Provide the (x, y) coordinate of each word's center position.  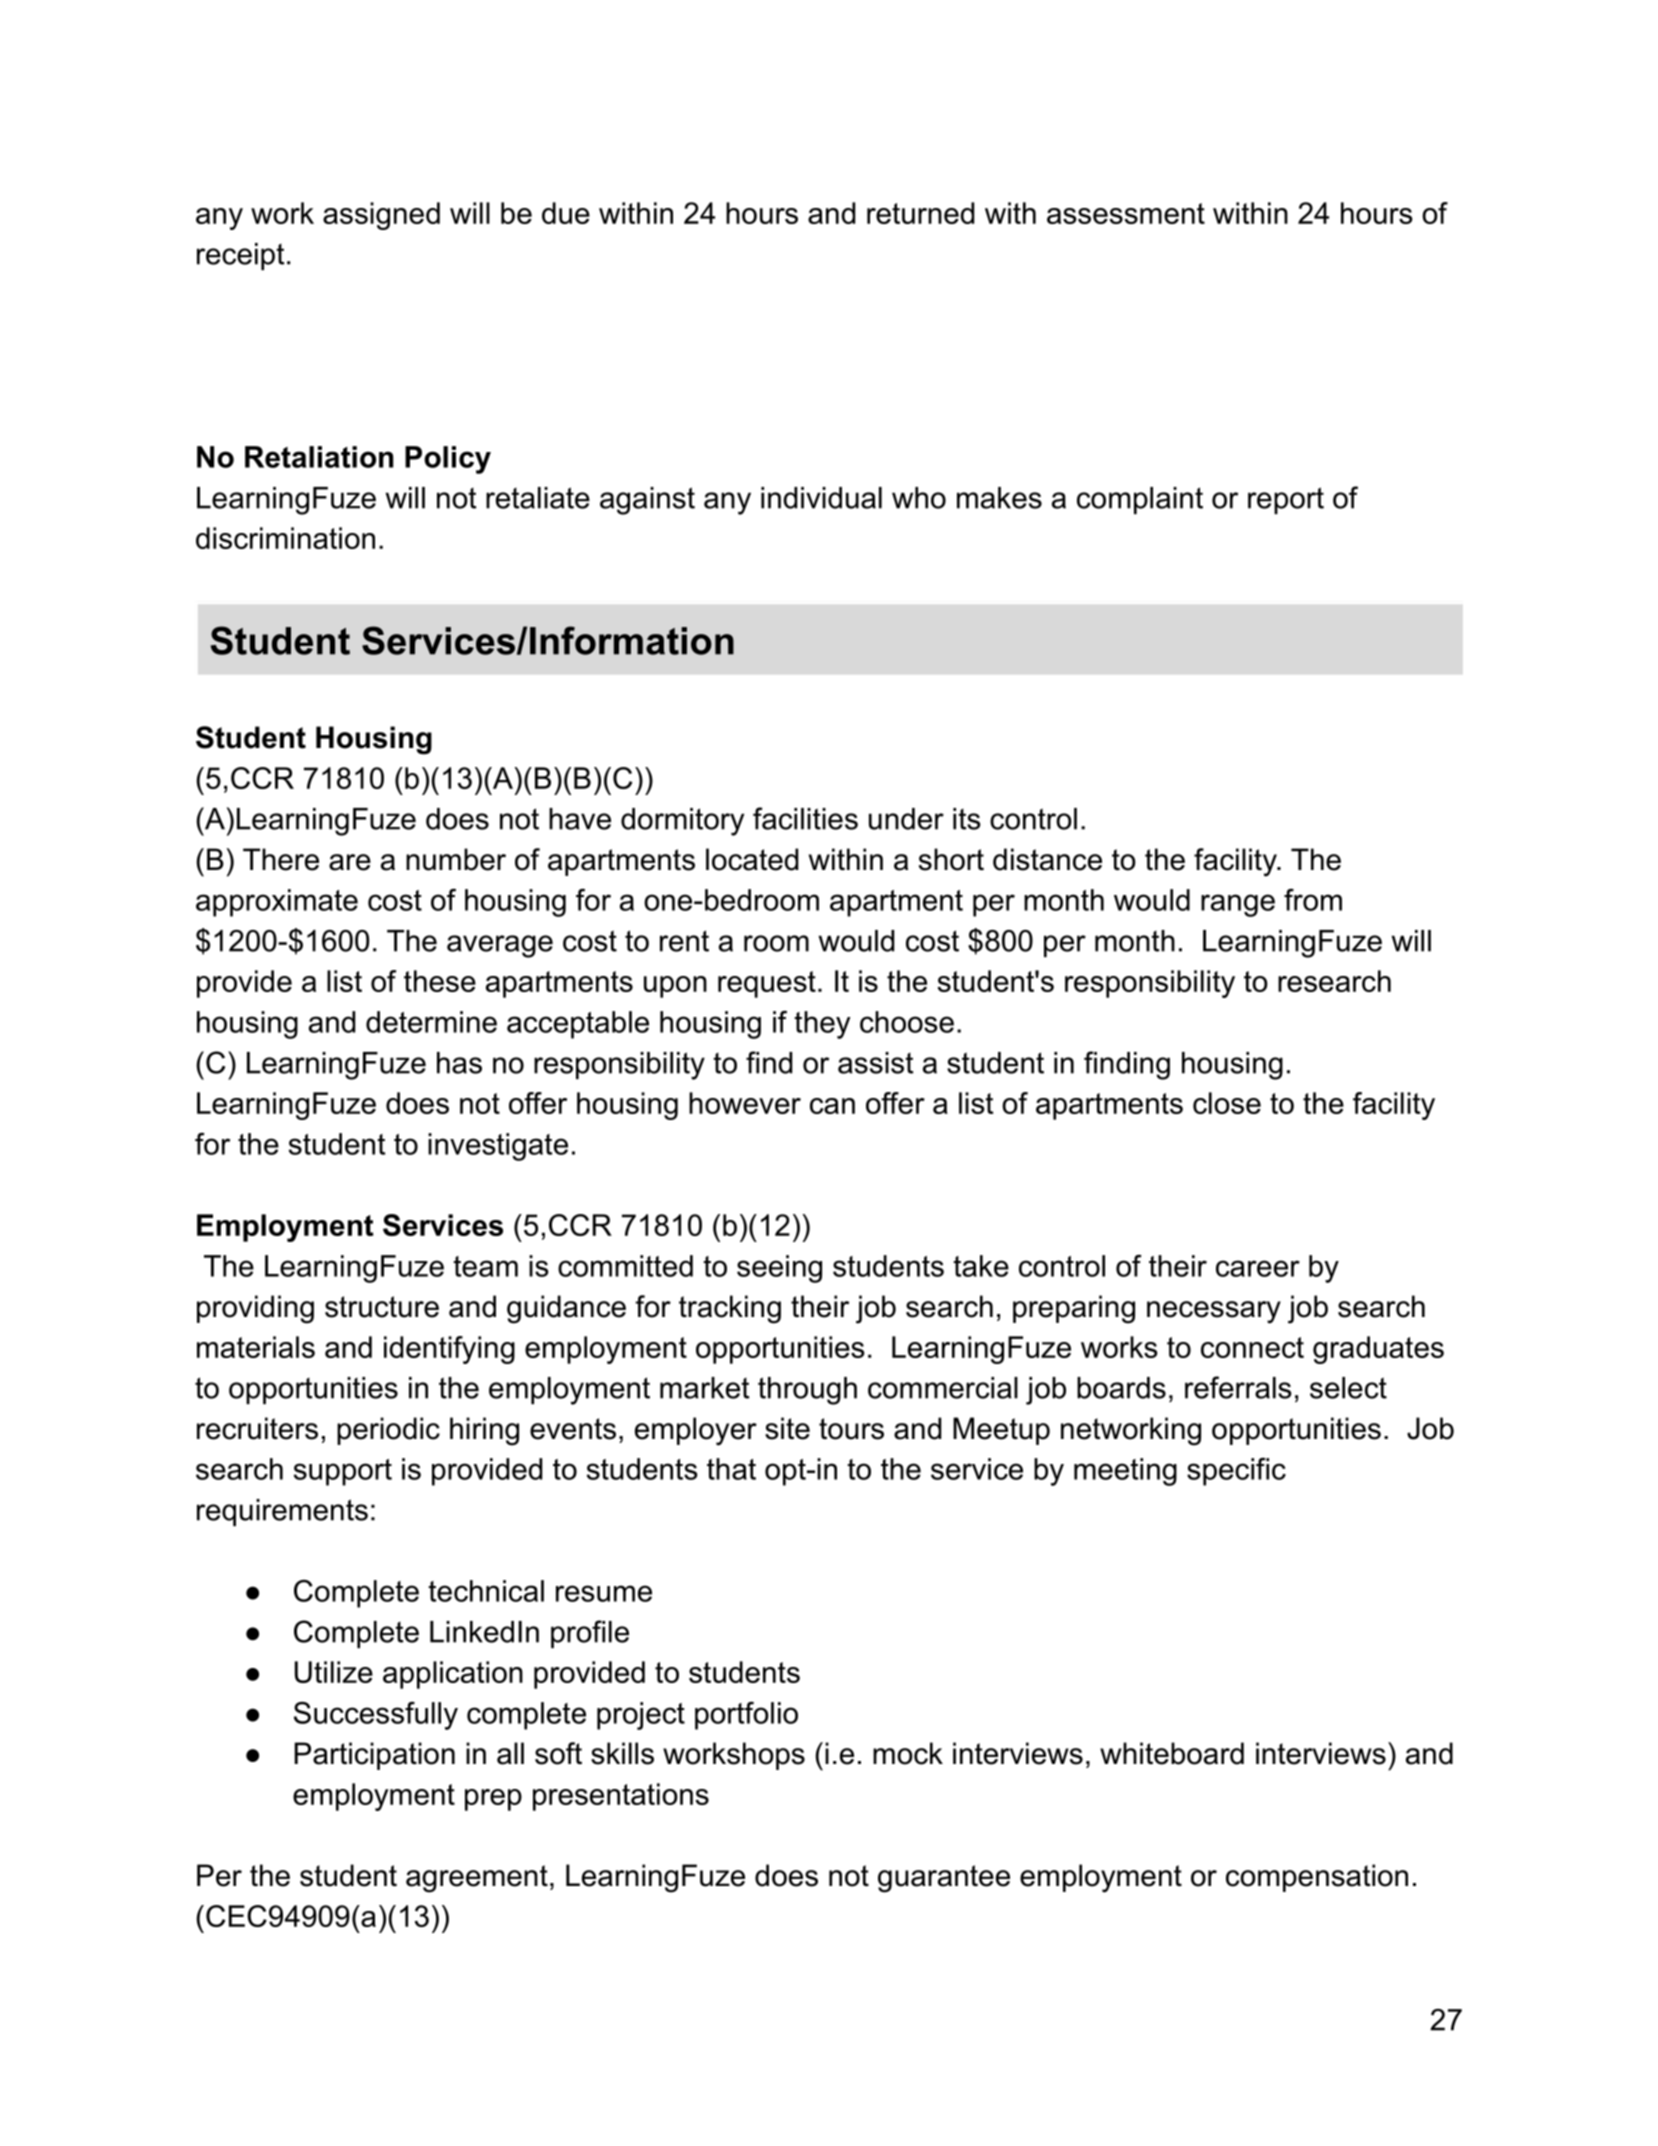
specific (1236, 1472)
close (1227, 1103)
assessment (1126, 213)
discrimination (285, 538)
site (787, 1428)
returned (920, 213)
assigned (381, 216)
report (1286, 500)
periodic (388, 1431)
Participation (374, 1756)
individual (821, 498)
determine (431, 1022)
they (822, 1025)
